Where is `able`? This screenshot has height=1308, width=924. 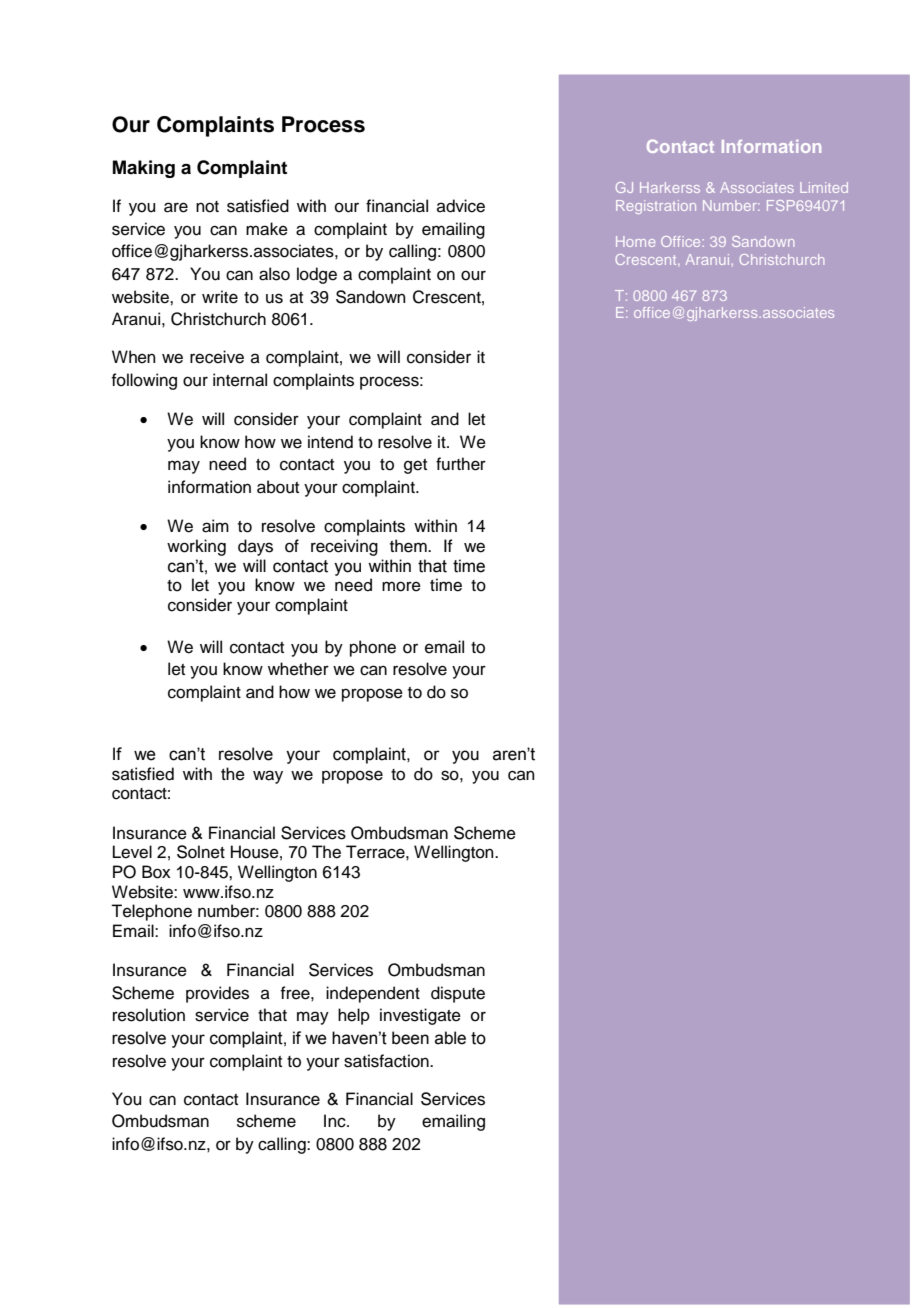
able is located at coordinates (450, 1038).
